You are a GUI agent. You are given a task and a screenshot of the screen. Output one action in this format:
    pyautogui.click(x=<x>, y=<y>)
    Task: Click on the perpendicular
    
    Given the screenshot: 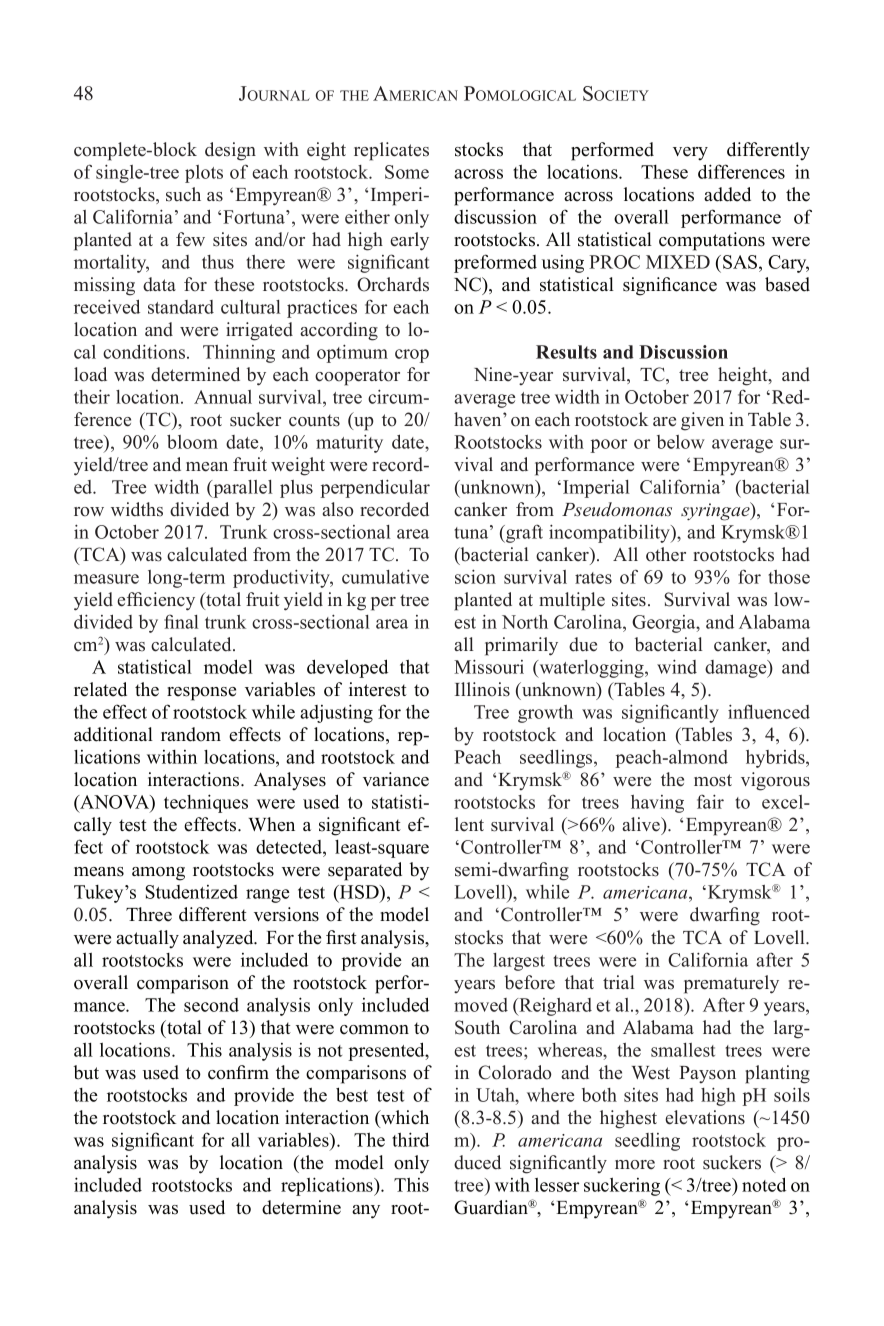 What is the action you would take?
    pyautogui.click(x=375, y=488)
